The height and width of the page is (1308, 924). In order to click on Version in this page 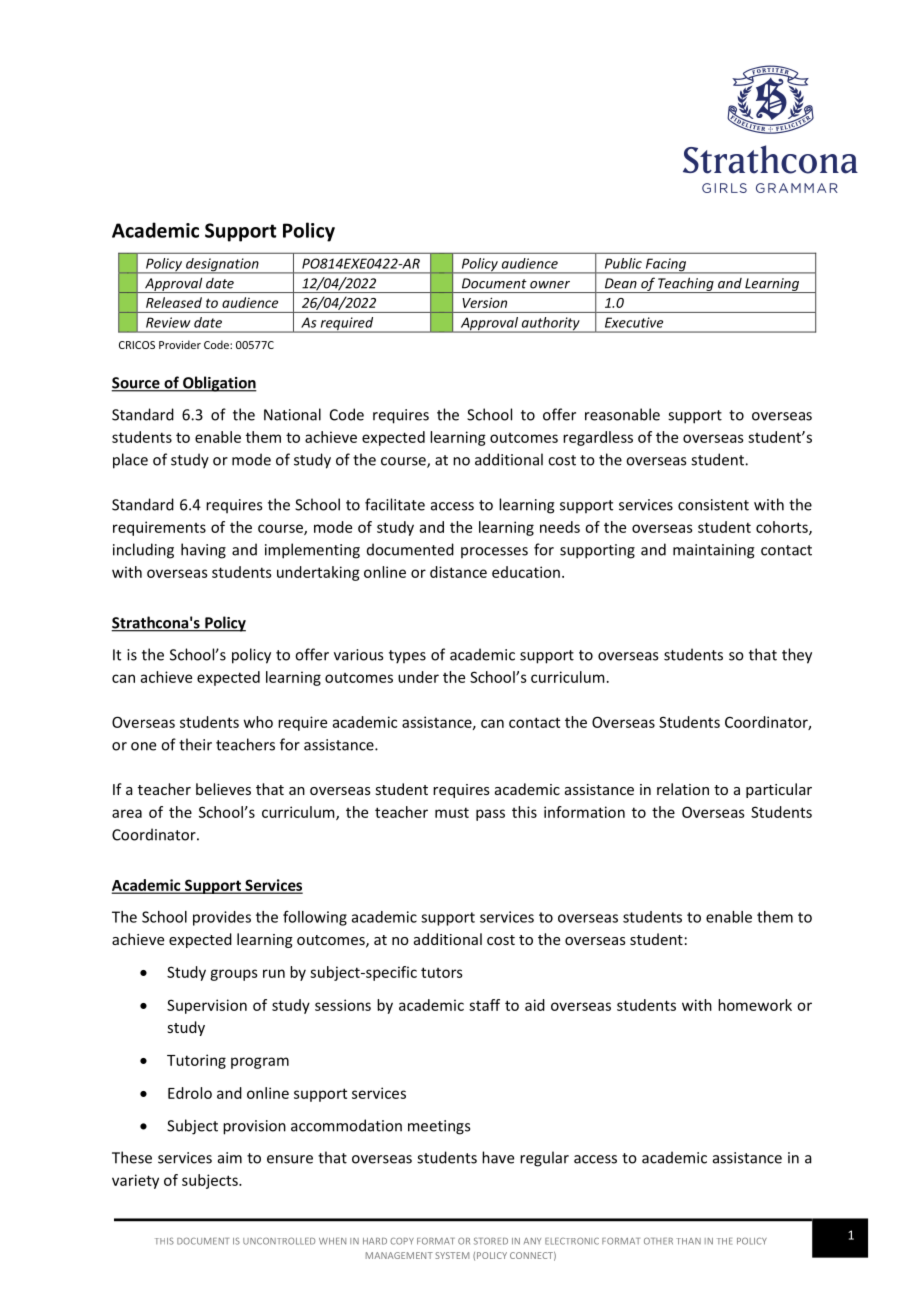, I will do `click(484, 302)`.
